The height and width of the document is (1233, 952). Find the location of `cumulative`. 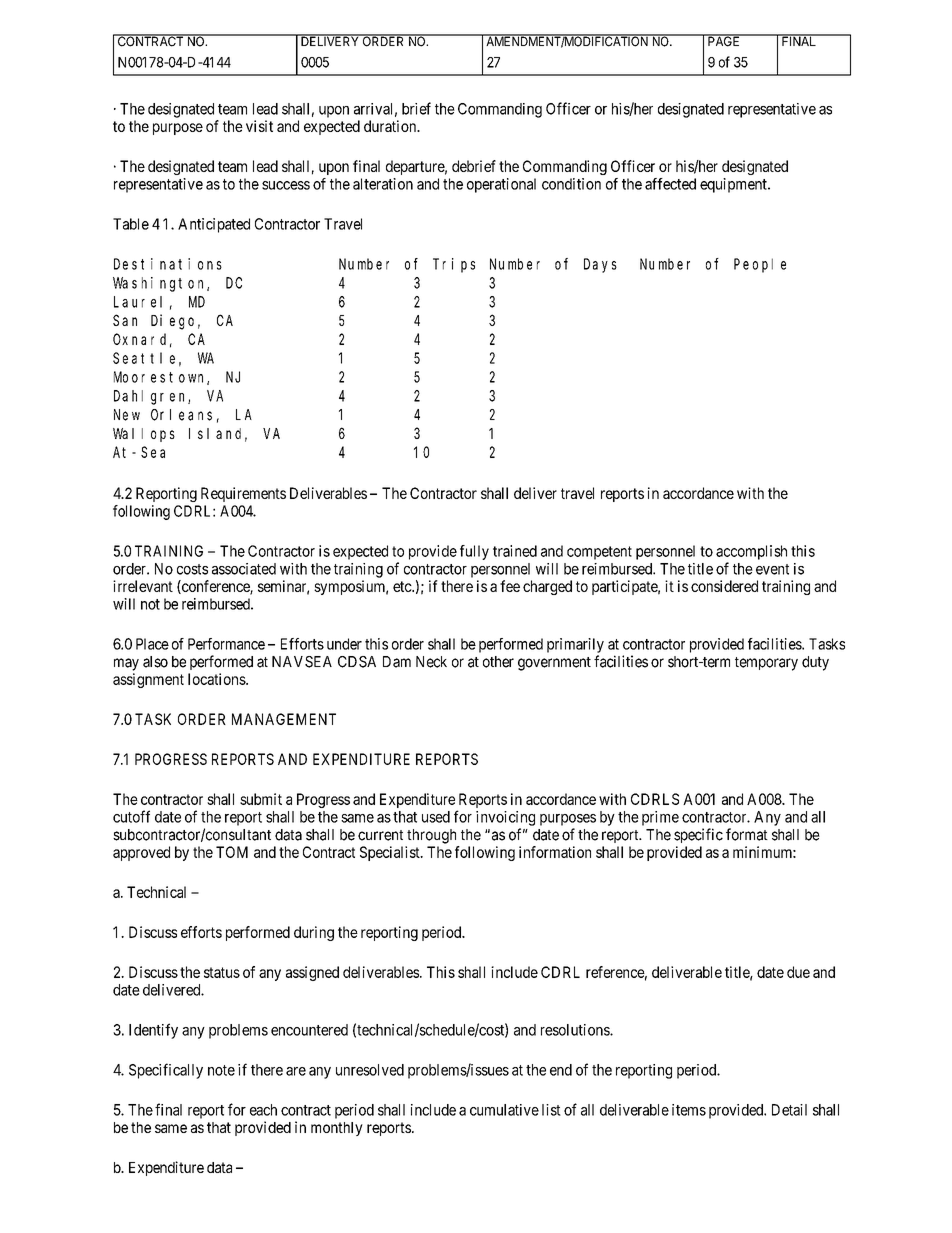

cumulative is located at coordinates (504, 1110).
